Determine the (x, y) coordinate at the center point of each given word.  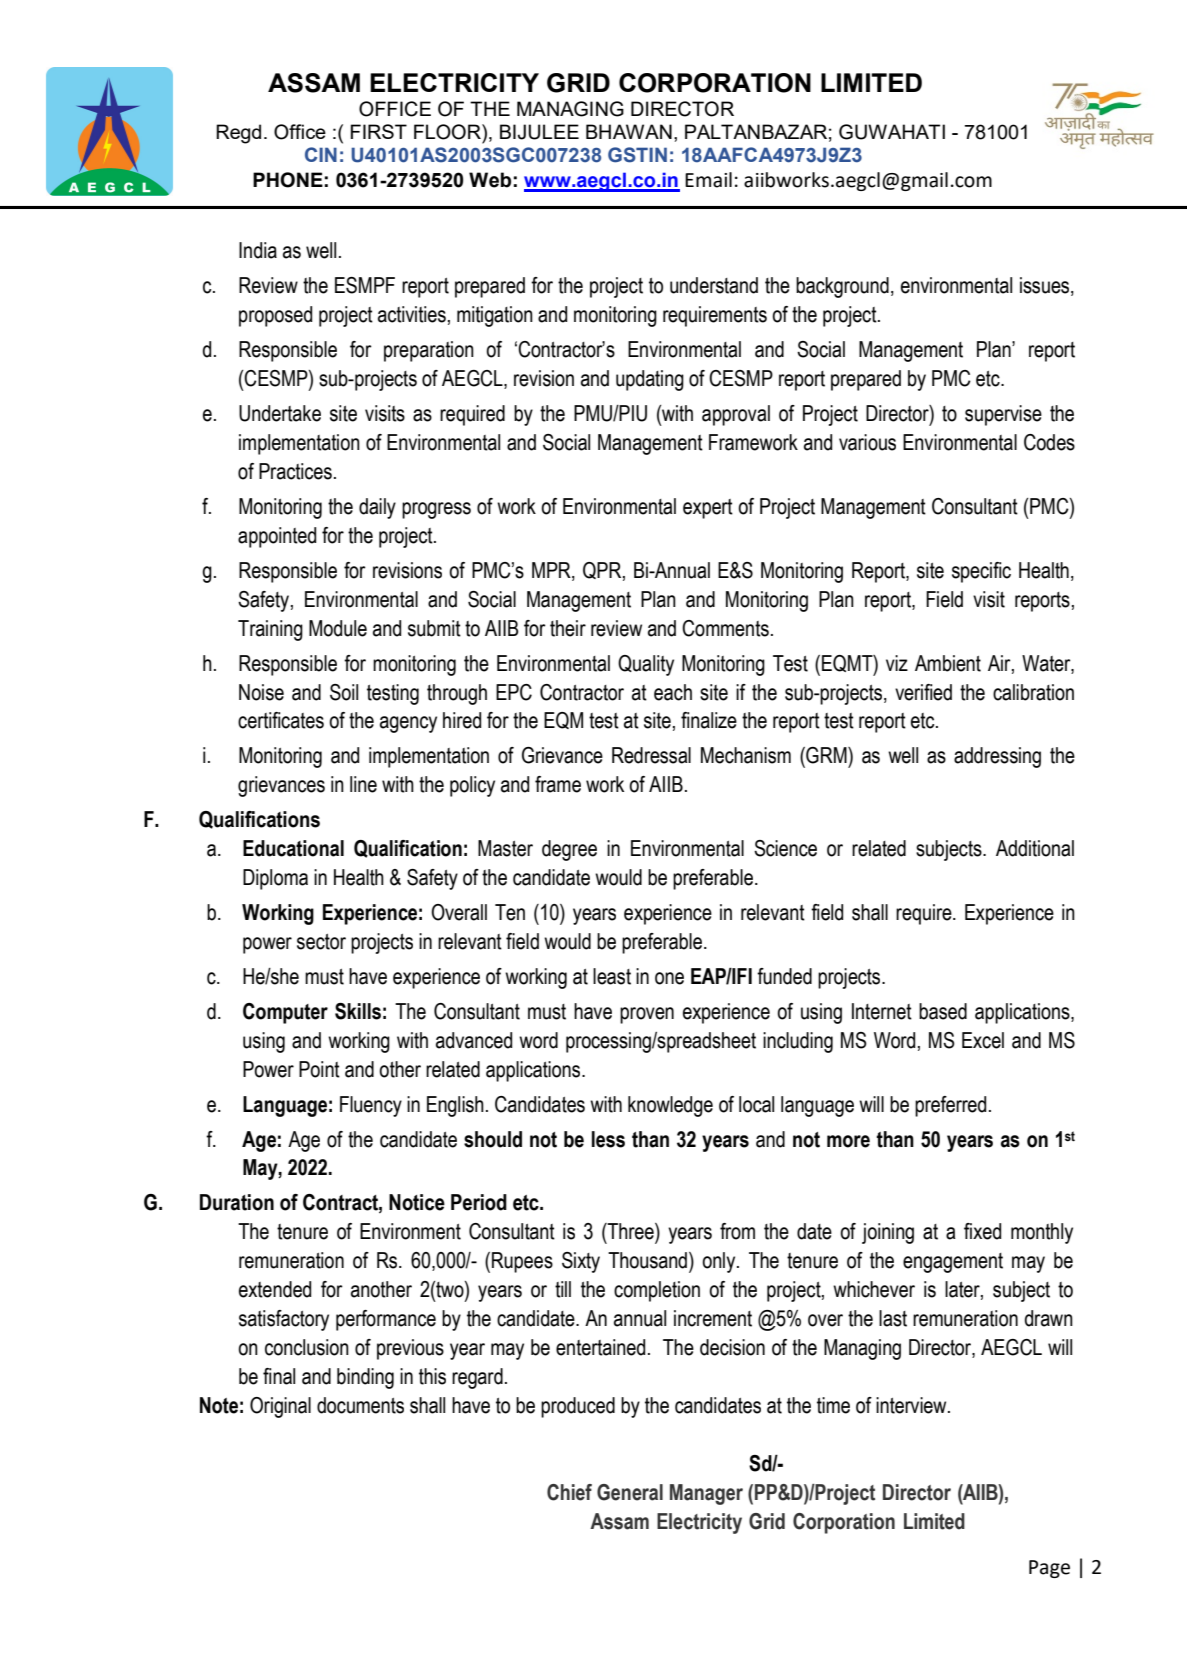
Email (708, 180)
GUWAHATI (892, 132)
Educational (293, 848)
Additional (1035, 848)
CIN (321, 154)
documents (360, 1405)
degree (569, 850)
